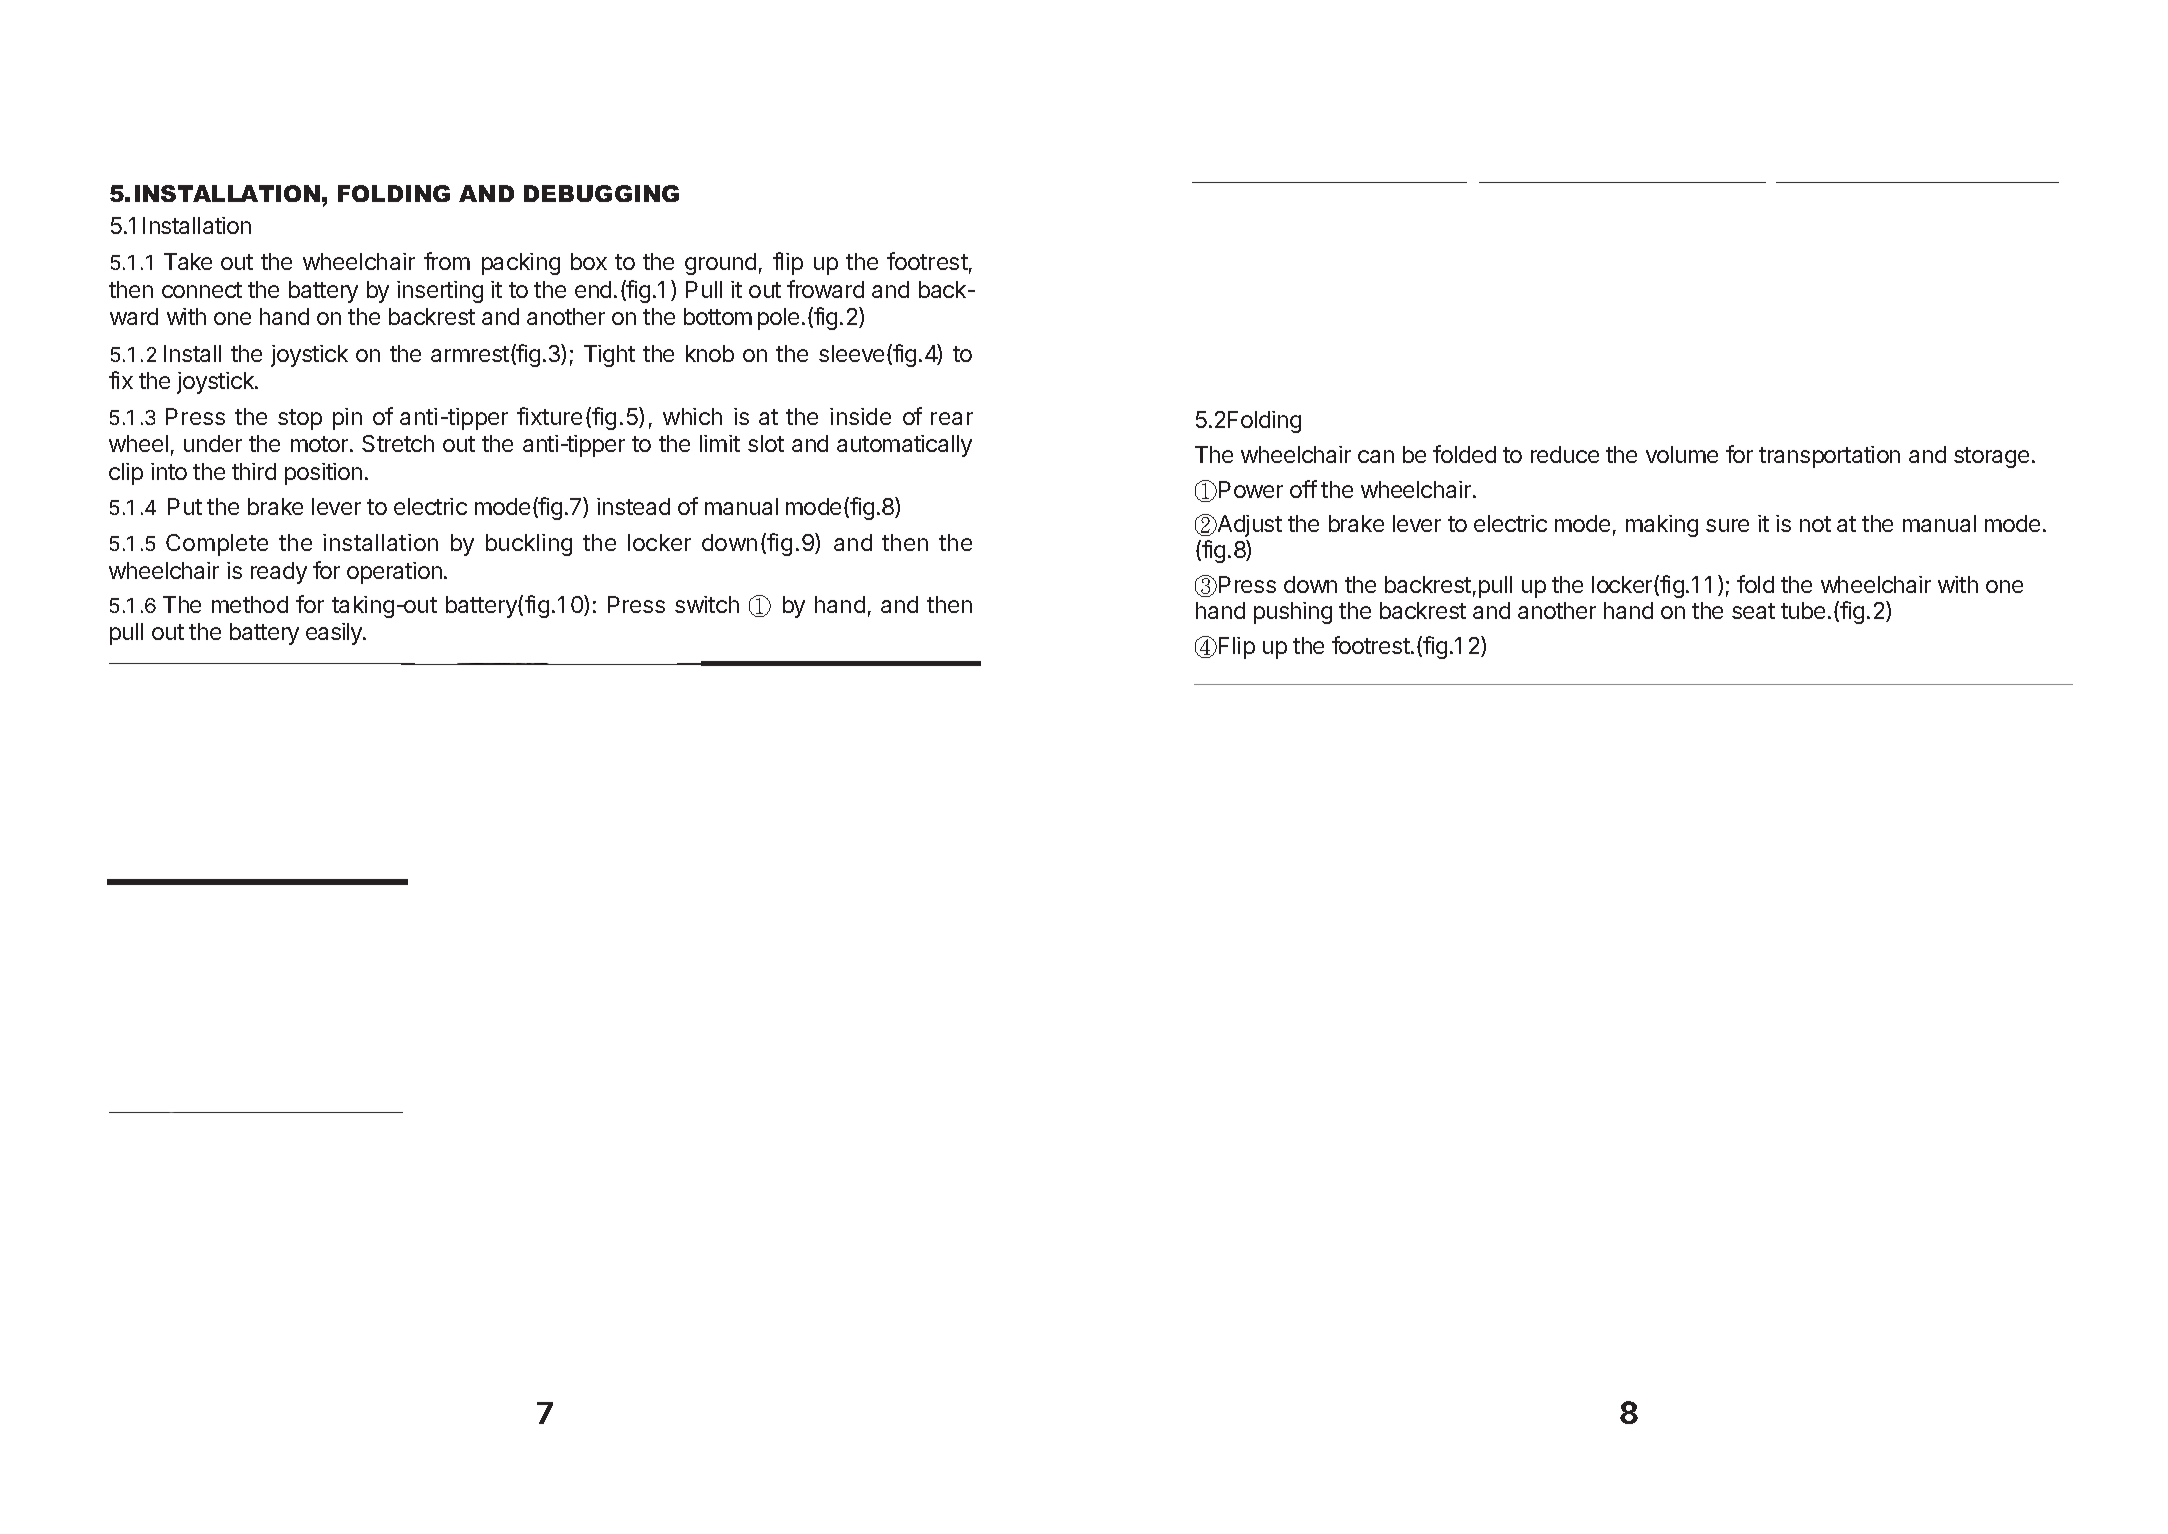 This page has width=2168, height=1534. Describe the element at coordinates (589, 261) in the page. I see `box` at that location.
